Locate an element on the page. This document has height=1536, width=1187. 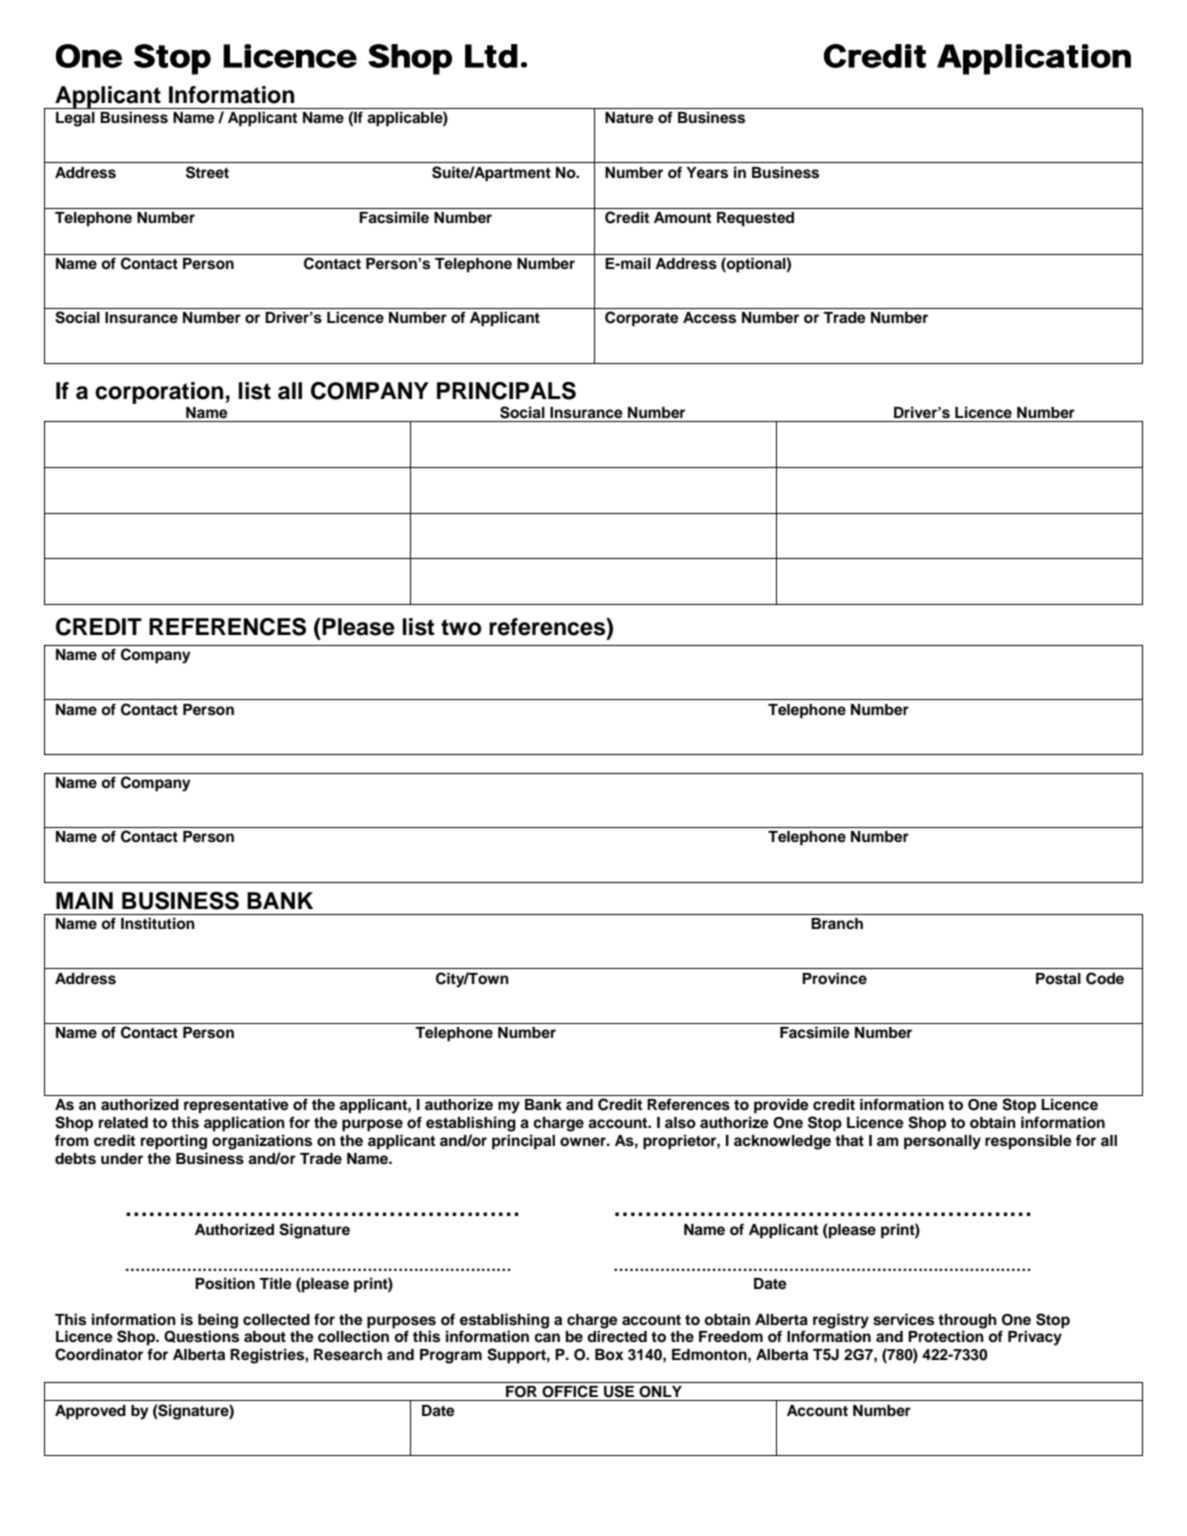
Access is located at coordinates (709, 318).
